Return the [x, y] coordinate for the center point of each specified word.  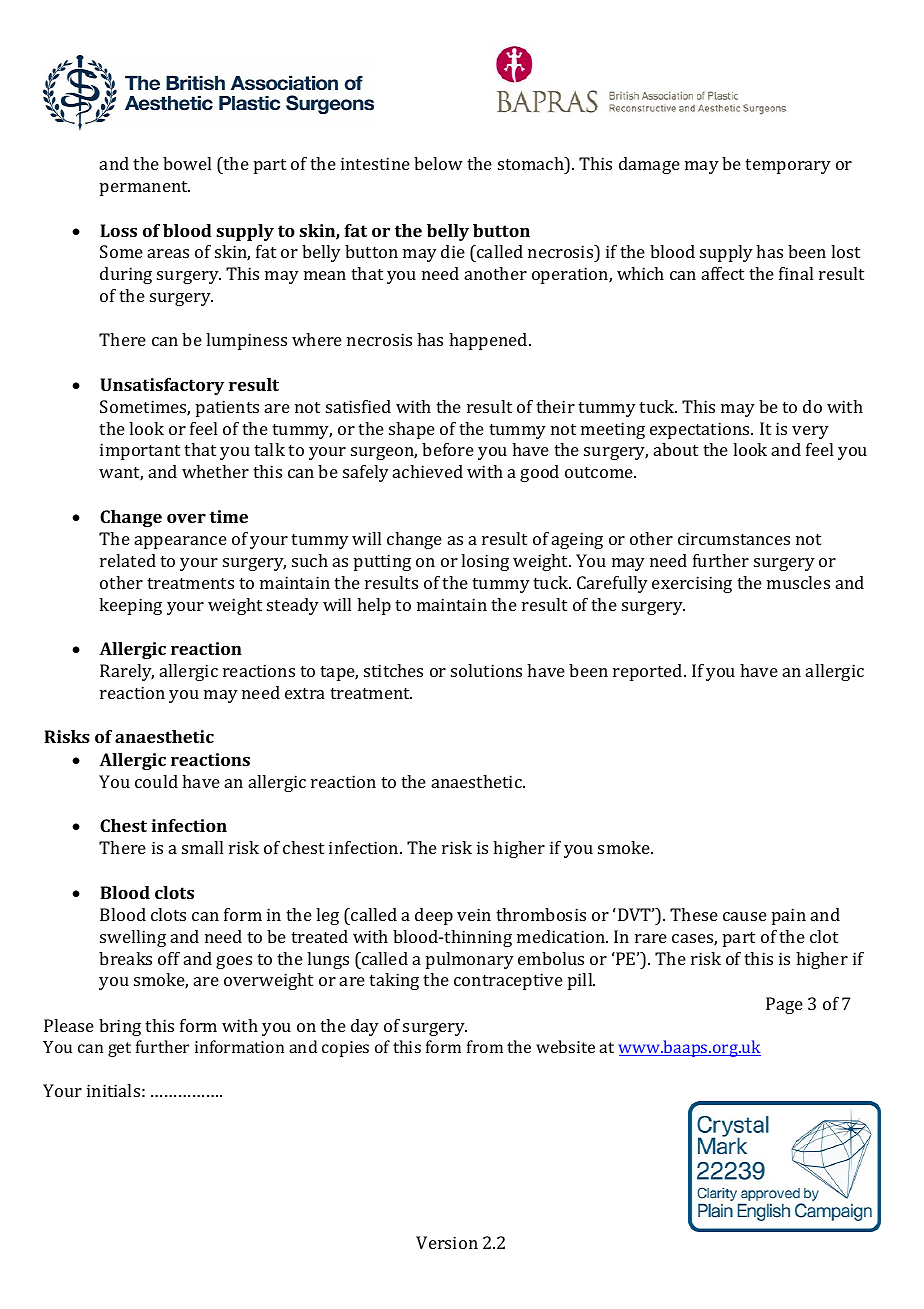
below [438, 163]
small [202, 847]
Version [447, 1242]
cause [745, 916]
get [119, 1049]
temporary [788, 166]
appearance [181, 542]
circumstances [734, 538]
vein [474, 914]
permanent [145, 188]
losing [485, 562]
